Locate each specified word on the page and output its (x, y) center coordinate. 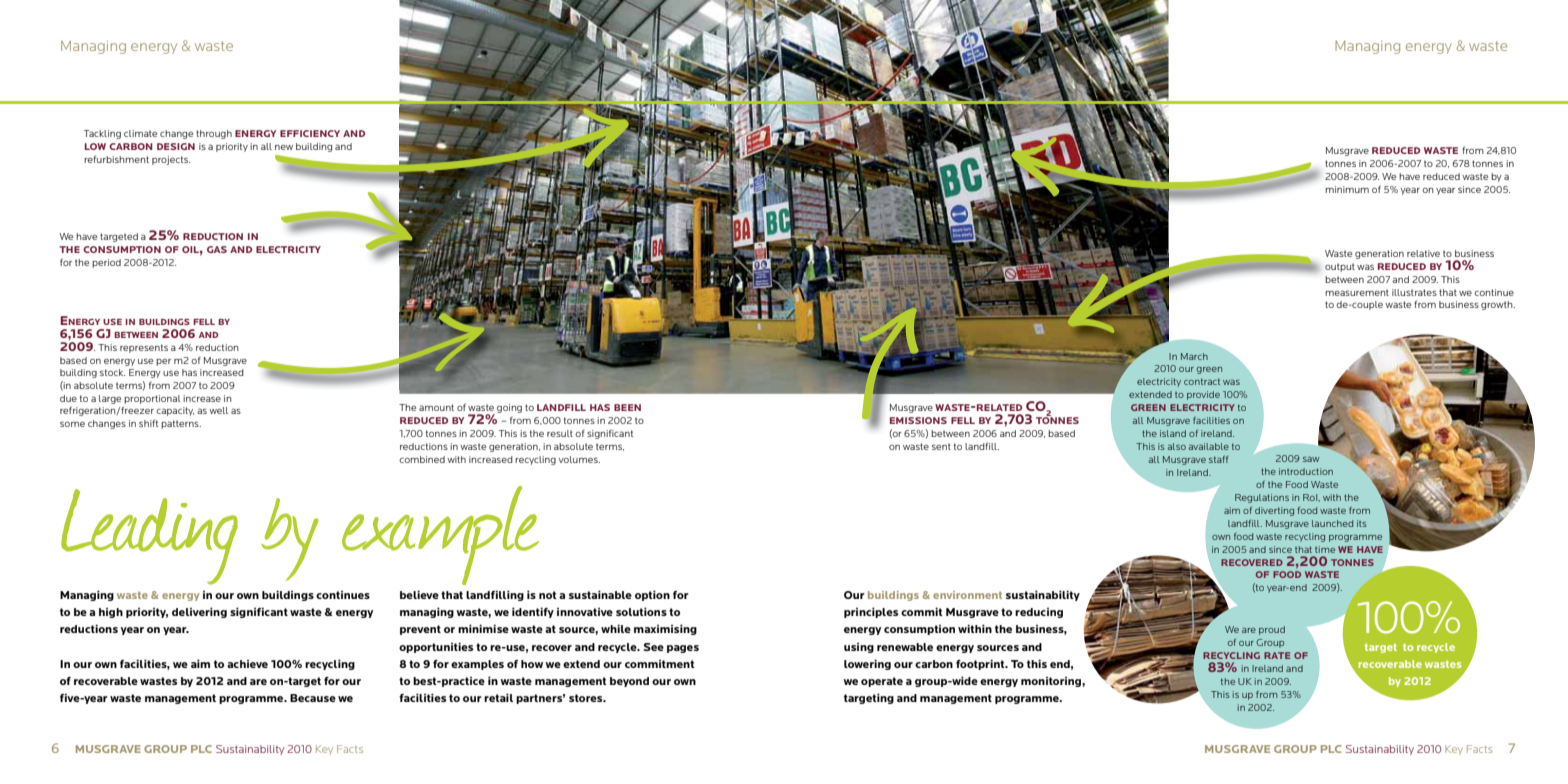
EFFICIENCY (310, 133)
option (652, 595)
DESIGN (176, 146)
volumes (579, 459)
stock (112, 372)
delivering (199, 612)
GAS (217, 249)
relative (1423, 253)
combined (422, 459)
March (1194, 356)
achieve (247, 664)
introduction (1306, 471)
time (1325, 549)
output (1340, 267)
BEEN (627, 407)
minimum (1347, 189)
